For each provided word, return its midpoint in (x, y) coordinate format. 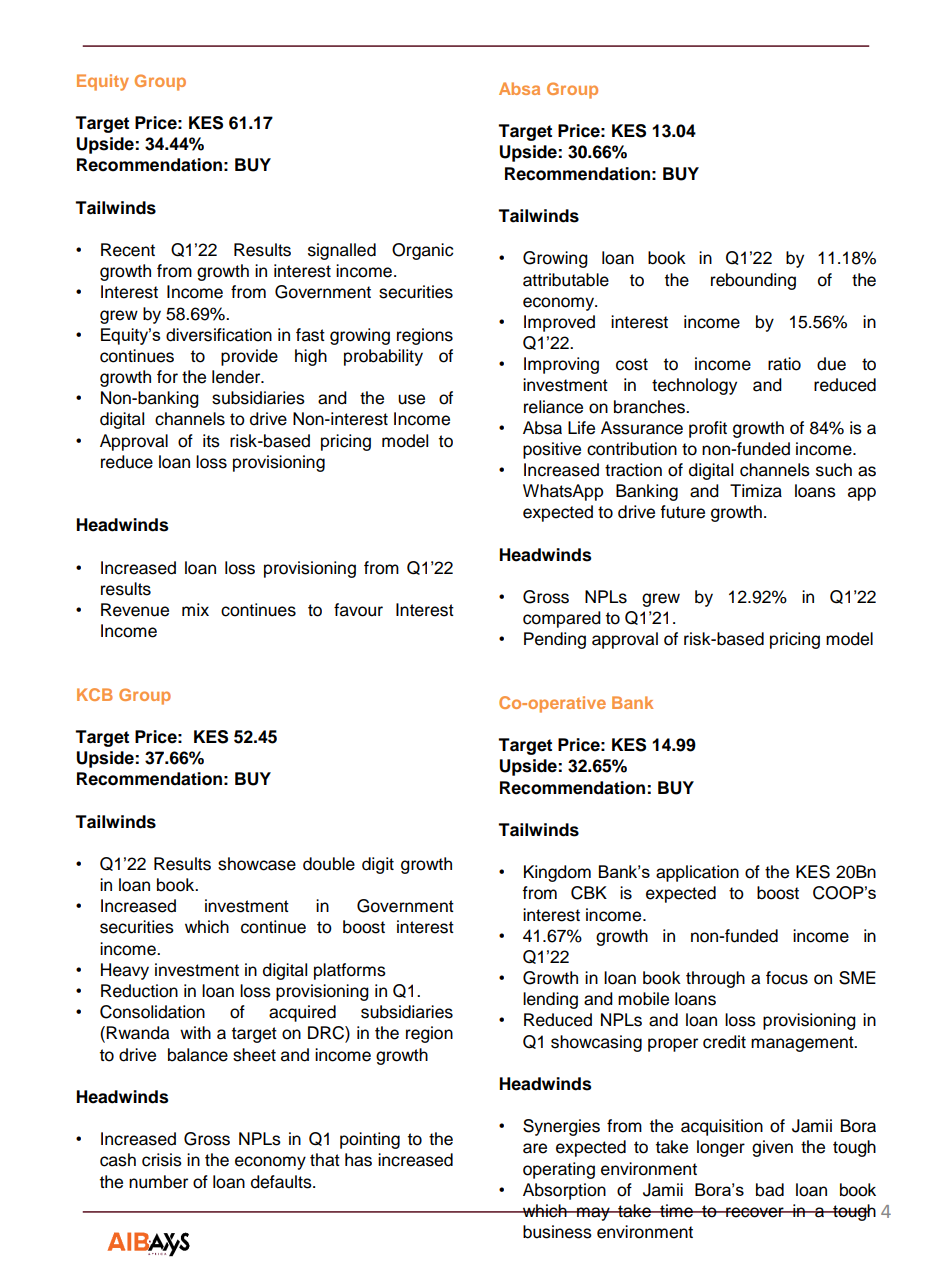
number (158, 1182)
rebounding (753, 281)
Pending (555, 640)
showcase (257, 864)
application (697, 873)
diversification (219, 335)
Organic (422, 251)
